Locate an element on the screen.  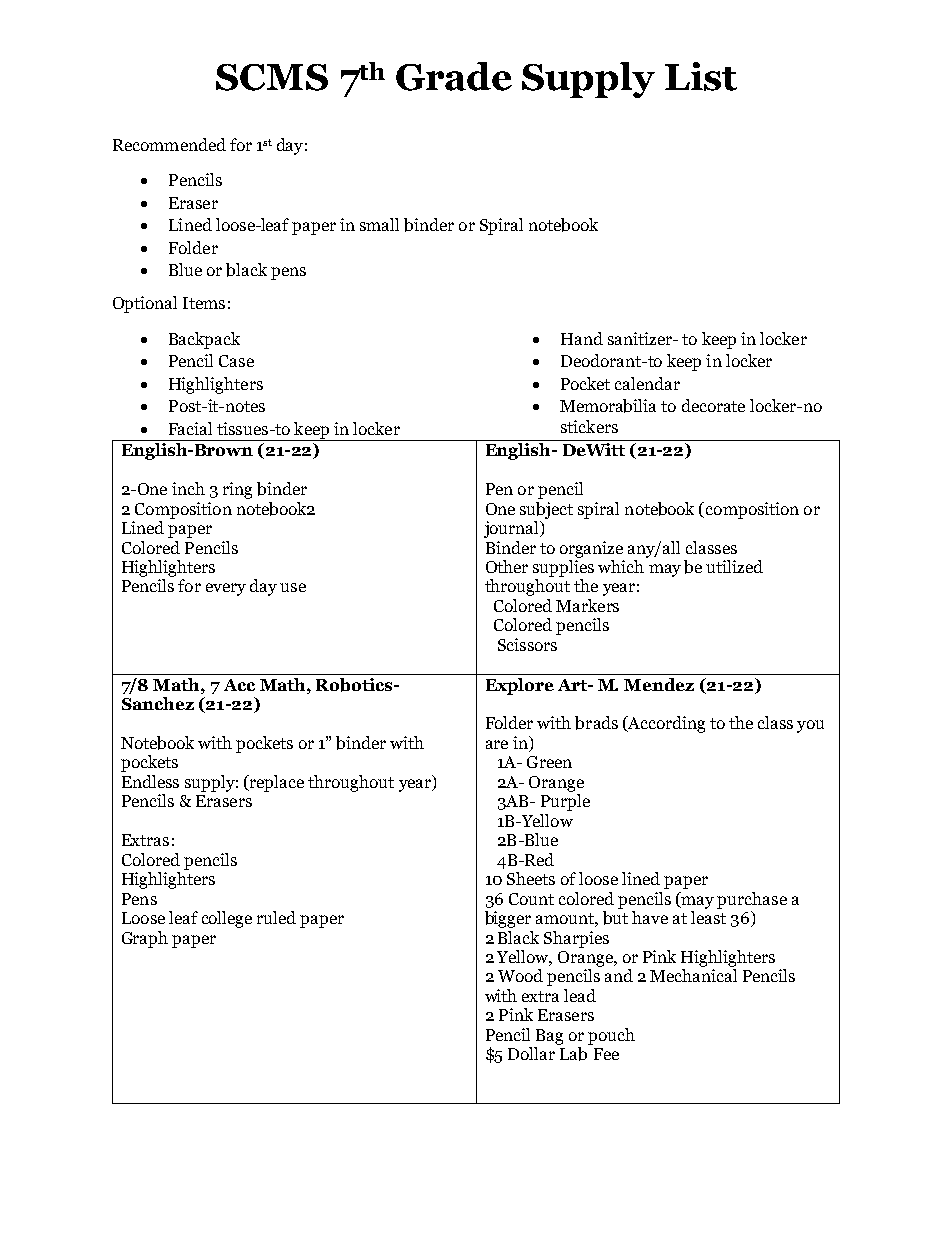
Items is located at coordinates (204, 303).
